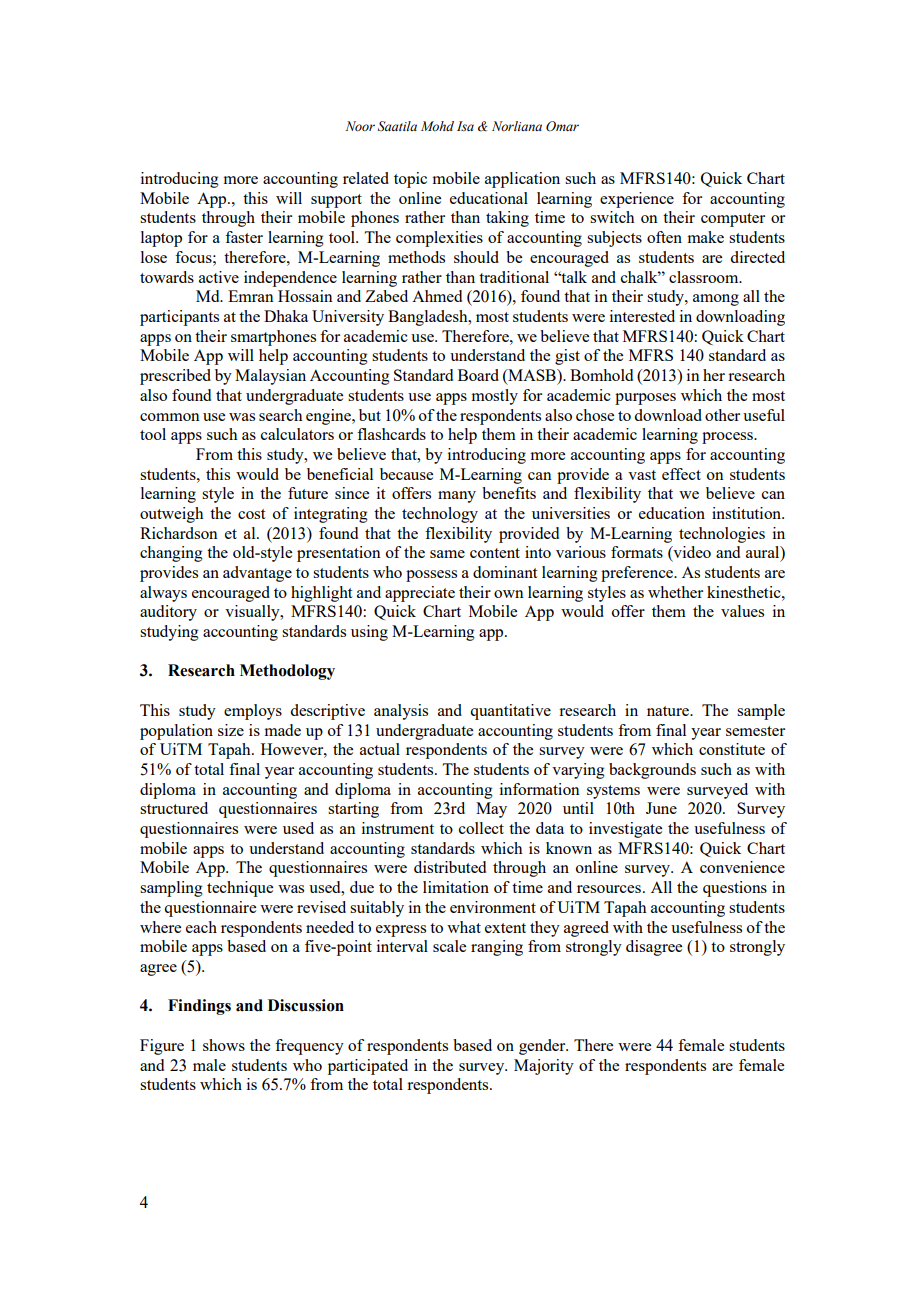 This screenshot has width=924, height=1308. I want to click on nature, so click(669, 711).
